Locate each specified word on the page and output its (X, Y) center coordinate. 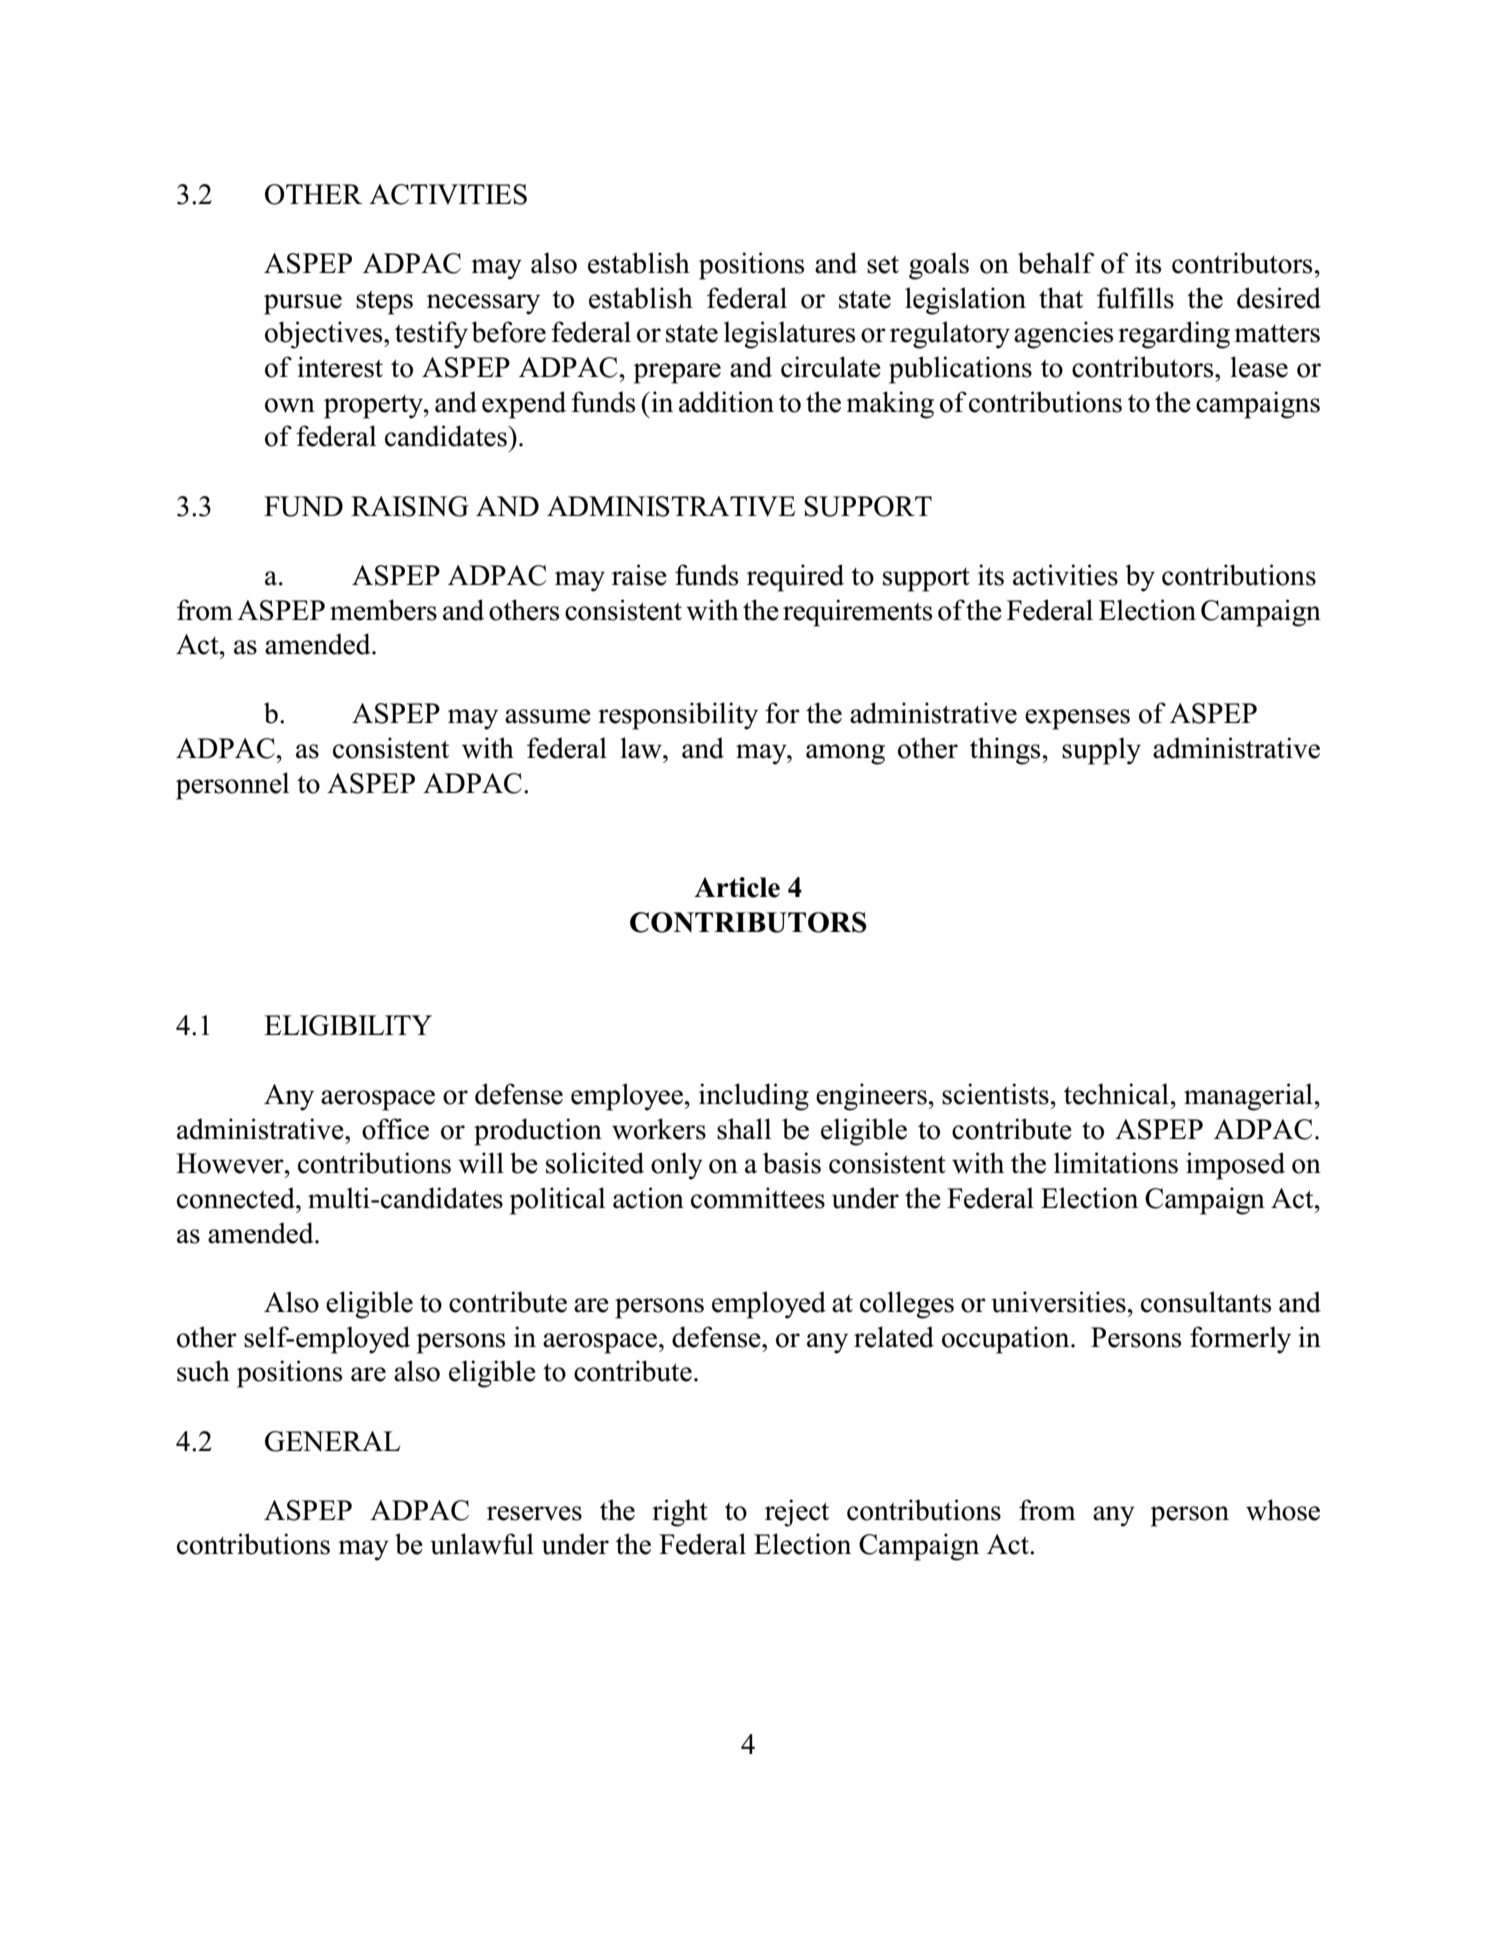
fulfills (1135, 298)
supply (1101, 751)
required (795, 578)
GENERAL (332, 1441)
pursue (303, 304)
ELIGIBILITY (348, 1025)
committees (758, 1198)
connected (237, 1198)
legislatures (789, 335)
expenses (1077, 719)
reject (797, 1513)
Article (737, 887)
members (383, 610)
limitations (1116, 1163)
